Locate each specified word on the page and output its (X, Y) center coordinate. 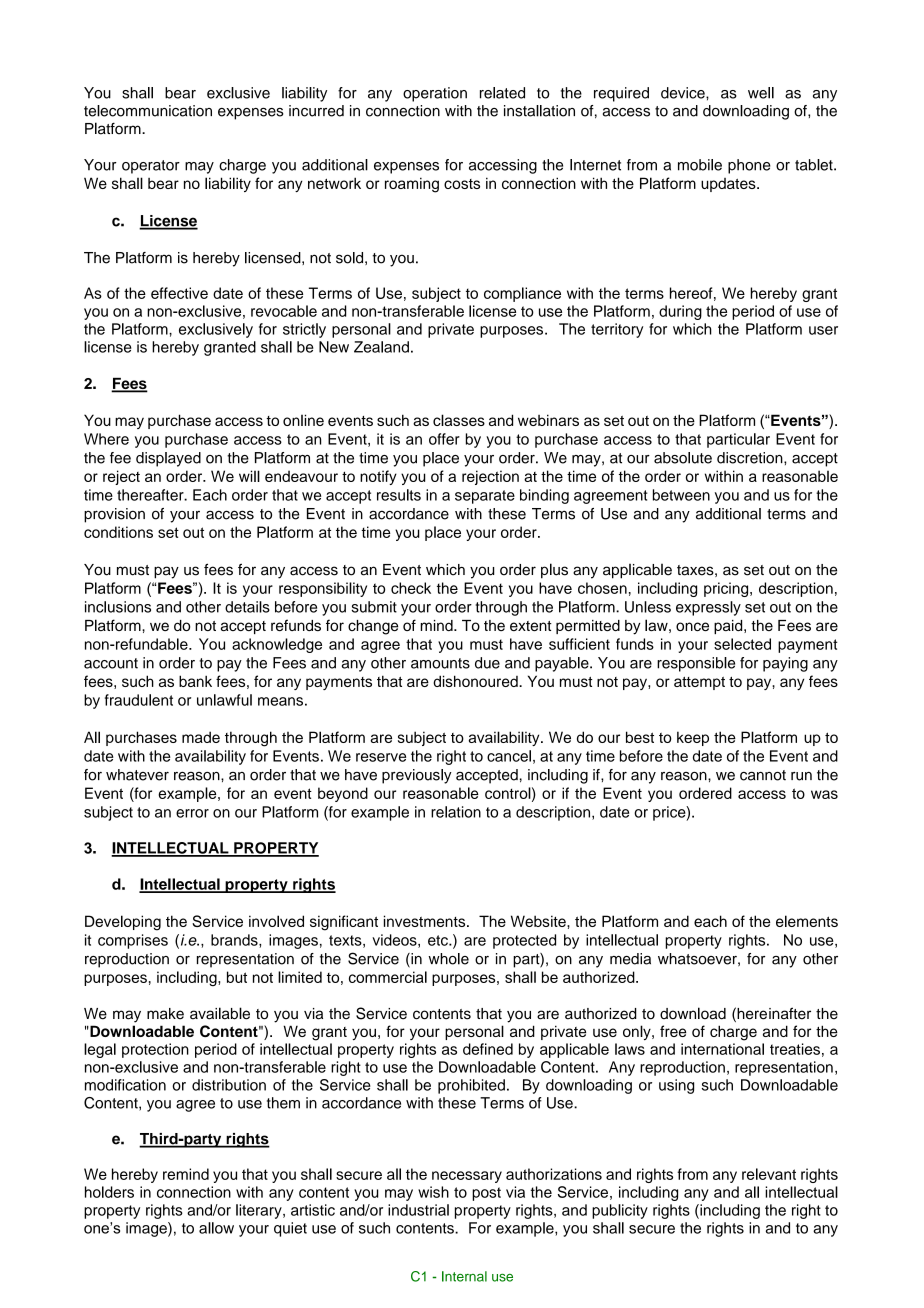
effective (179, 293)
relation (456, 812)
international (722, 1049)
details (247, 607)
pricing (727, 589)
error (192, 813)
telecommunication (148, 111)
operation (435, 94)
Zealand (381, 347)
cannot (763, 775)
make (165, 1014)
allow (216, 1228)
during (680, 312)
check (411, 588)
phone (749, 166)
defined (488, 1049)
